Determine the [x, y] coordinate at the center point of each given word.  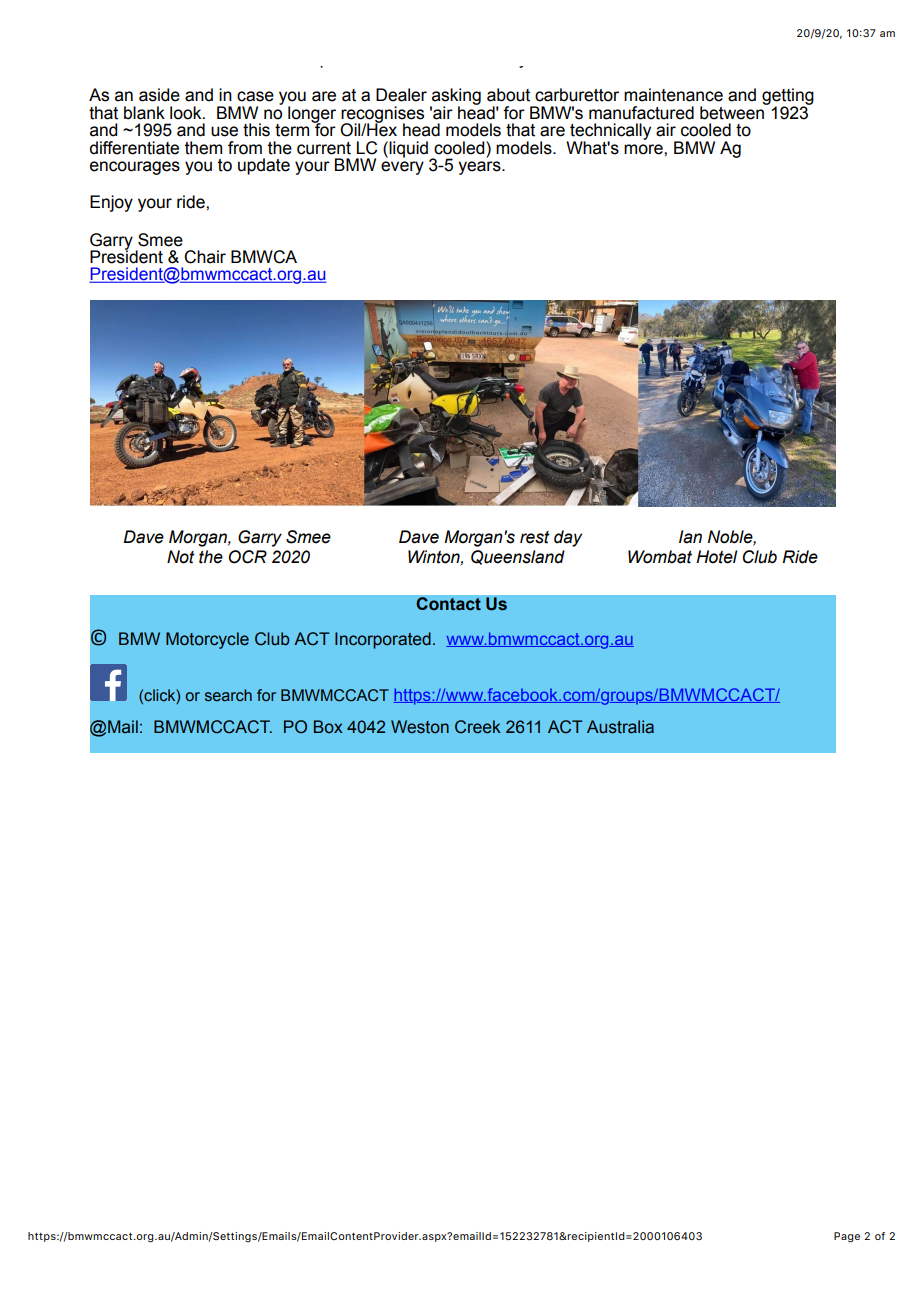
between [733, 112]
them [203, 148]
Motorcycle [207, 640]
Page [847, 1237]
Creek [478, 727]
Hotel [716, 557]
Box [328, 726]
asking [455, 98]
